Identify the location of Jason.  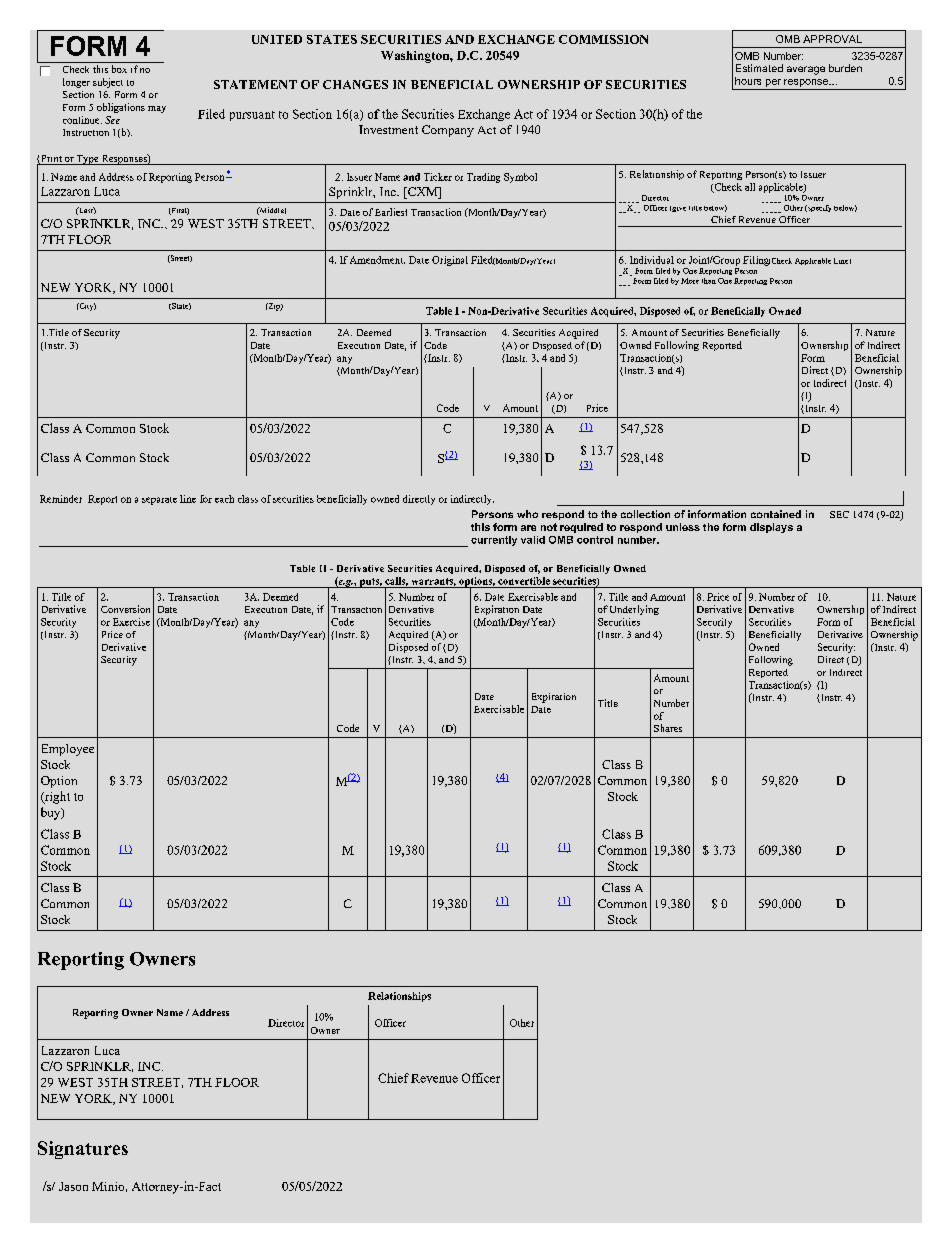
(73, 1186).
